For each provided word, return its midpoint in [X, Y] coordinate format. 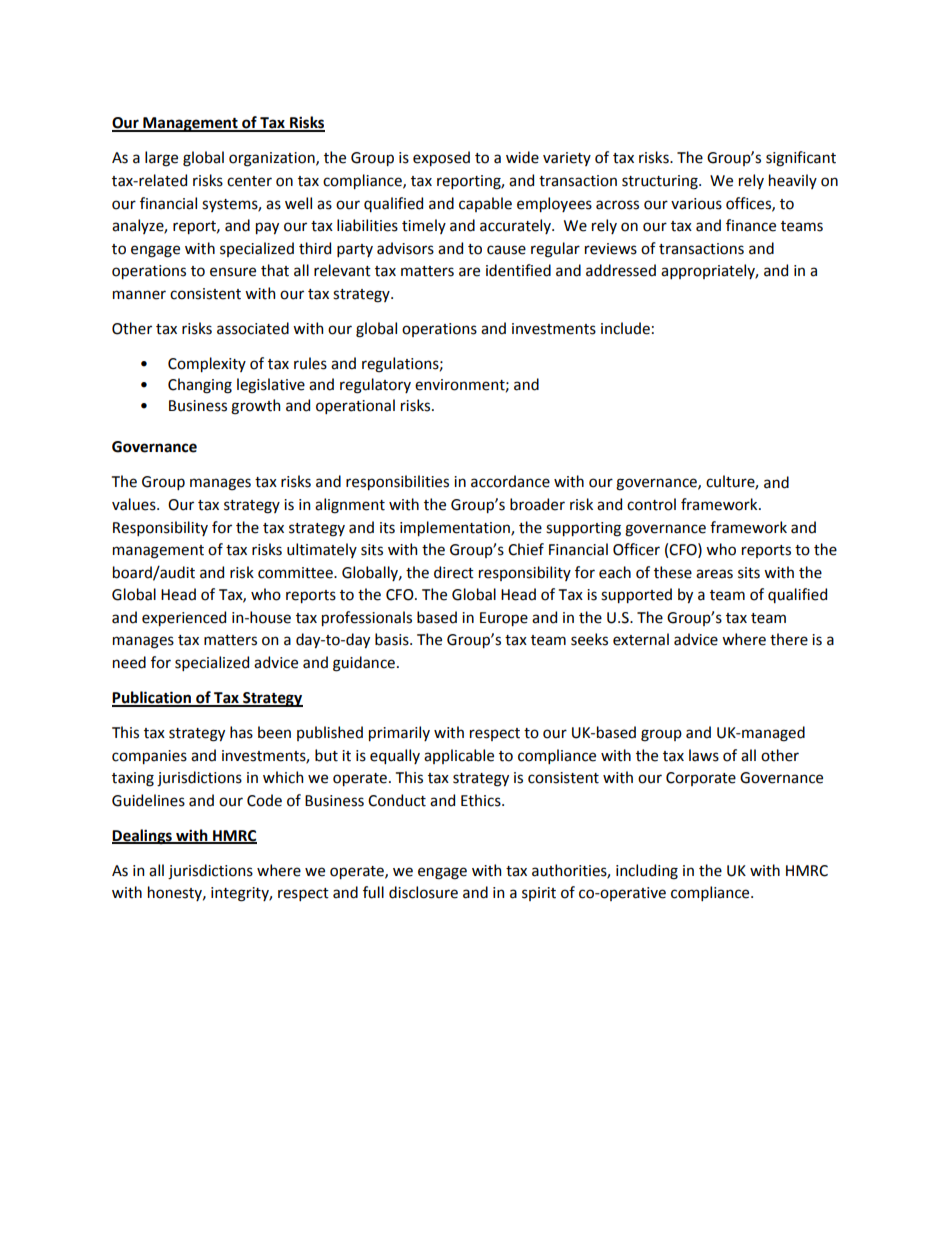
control [651, 504]
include [625, 328]
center [249, 181]
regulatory [375, 386]
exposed [441, 158]
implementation [456, 528]
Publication [152, 698]
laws [704, 755]
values [135, 504]
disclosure [423, 892]
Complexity [207, 364]
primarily [399, 733]
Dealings [143, 837]
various [696, 204]
